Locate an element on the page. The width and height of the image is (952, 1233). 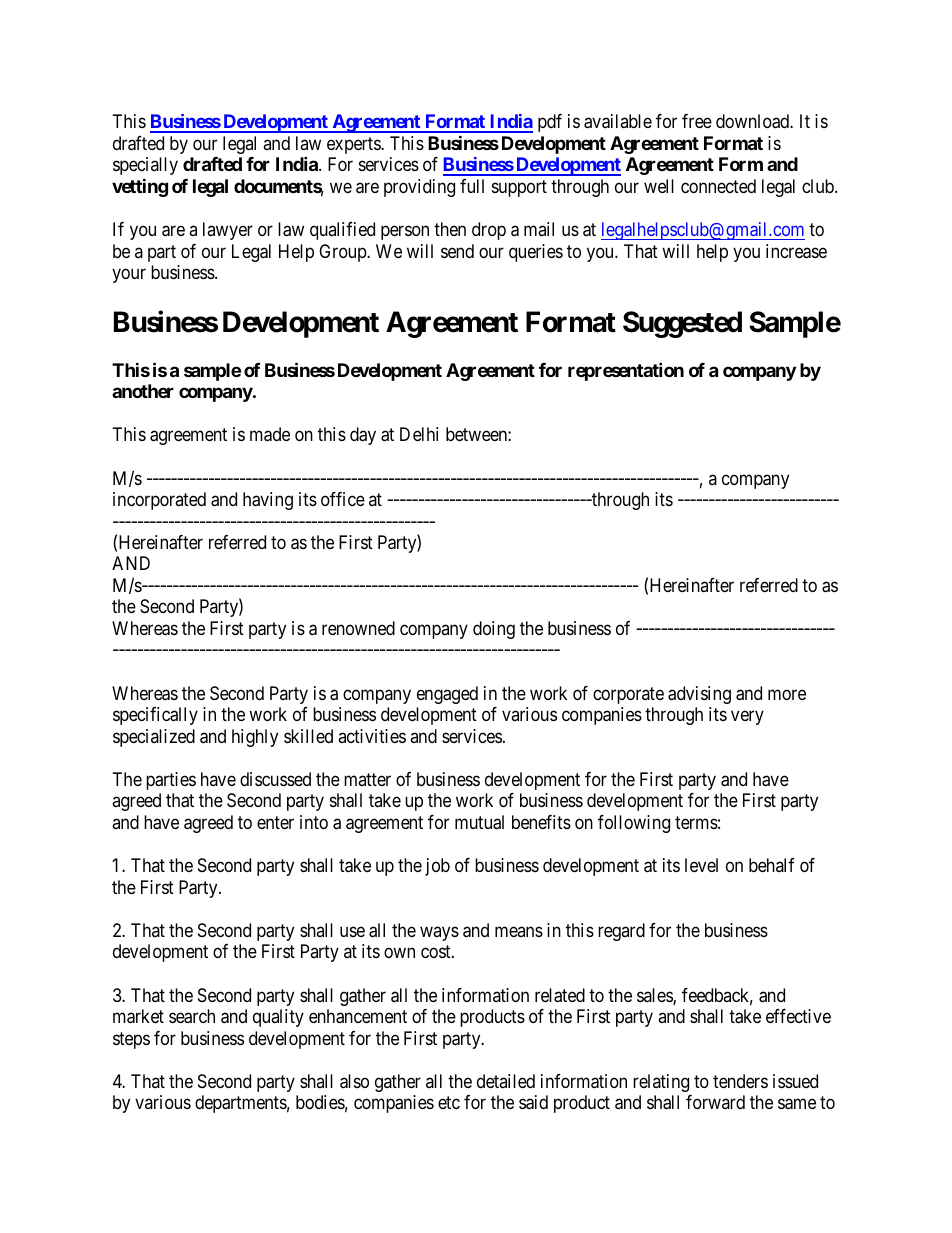
enter is located at coordinates (275, 822).
